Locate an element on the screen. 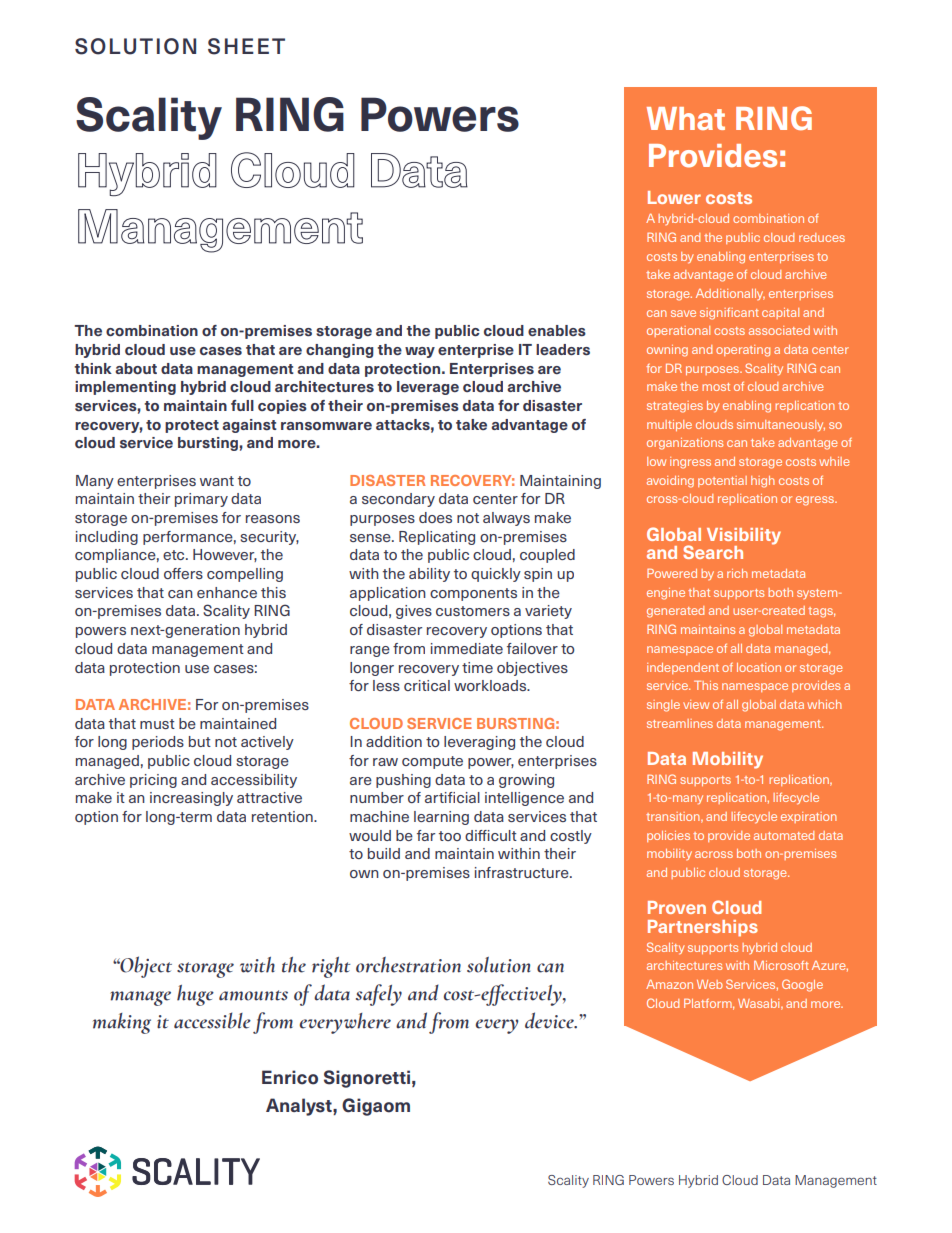 This screenshot has width=952, height=1233. increasingly is located at coordinates (191, 799).
